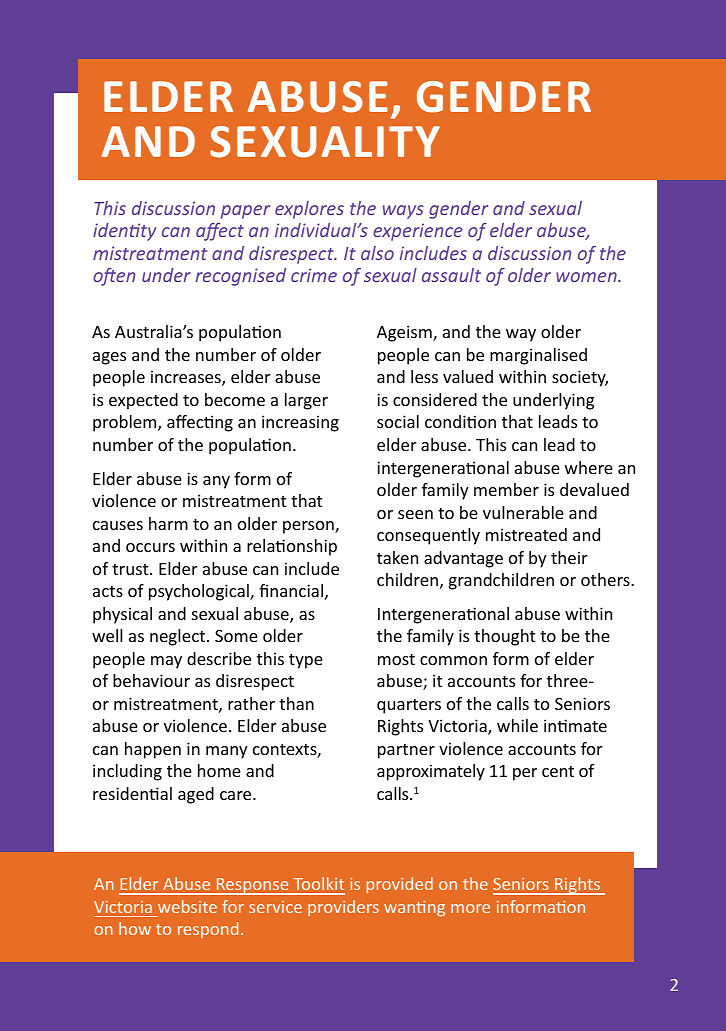  What do you see at coordinates (587, 277) in the screenshot?
I see `women` at bounding box center [587, 277].
